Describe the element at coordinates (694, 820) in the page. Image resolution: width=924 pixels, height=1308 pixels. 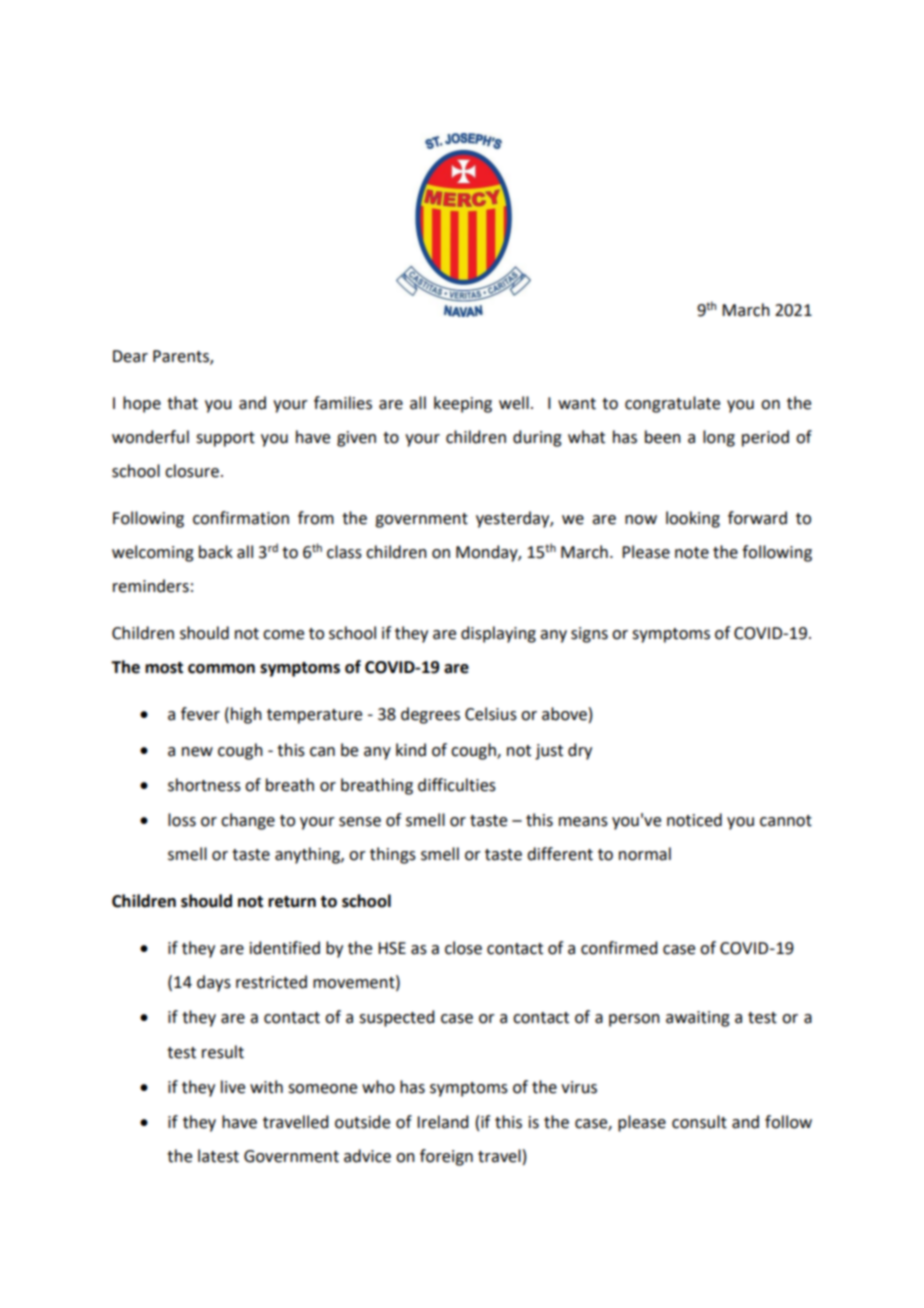
I see `noticed` at that location.
